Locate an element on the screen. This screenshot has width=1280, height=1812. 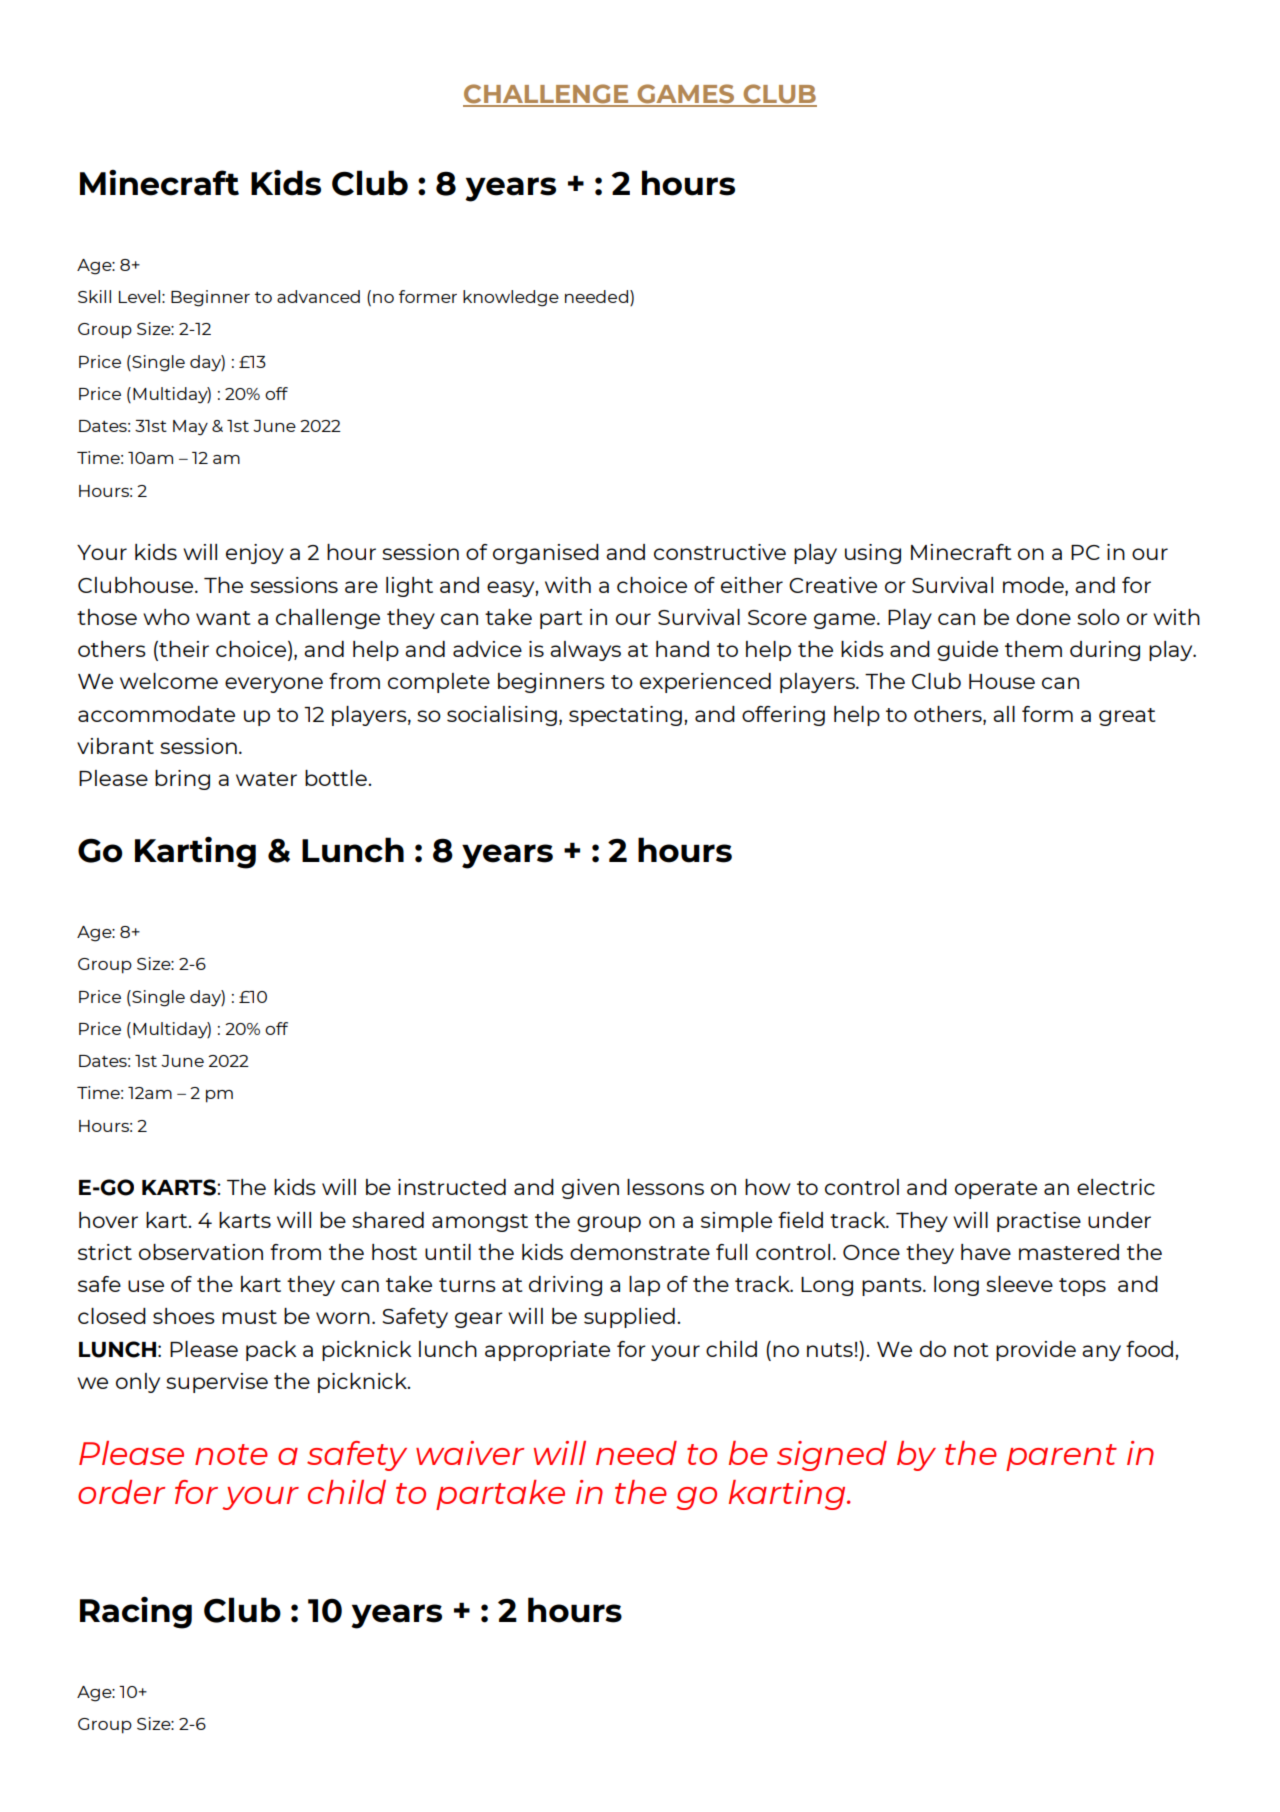
sleeve is located at coordinates (1019, 1284).
